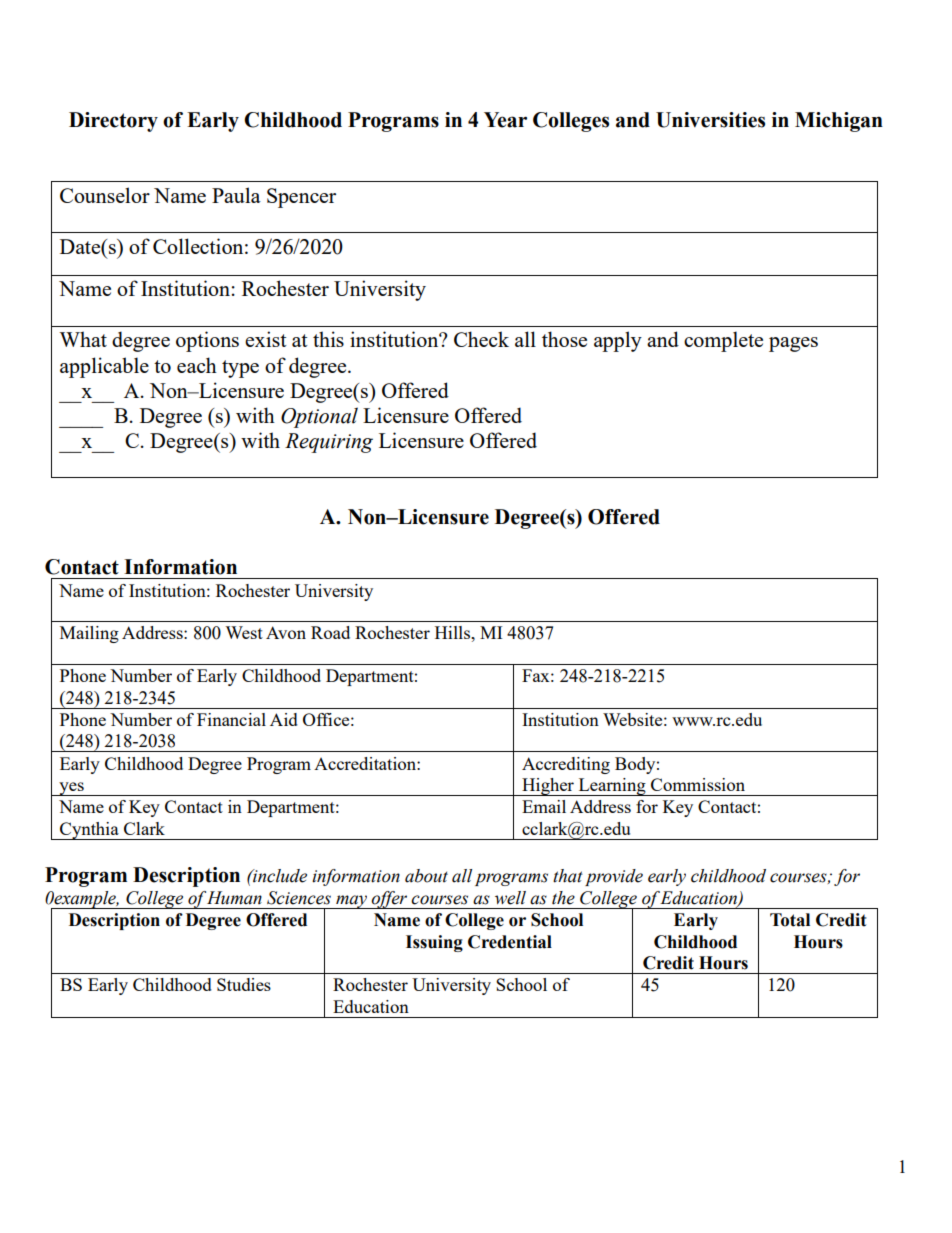 The height and width of the document is (1233, 952). What do you see at coordinates (710, 120) in the document?
I see `Universities` at bounding box center [710, 120].
